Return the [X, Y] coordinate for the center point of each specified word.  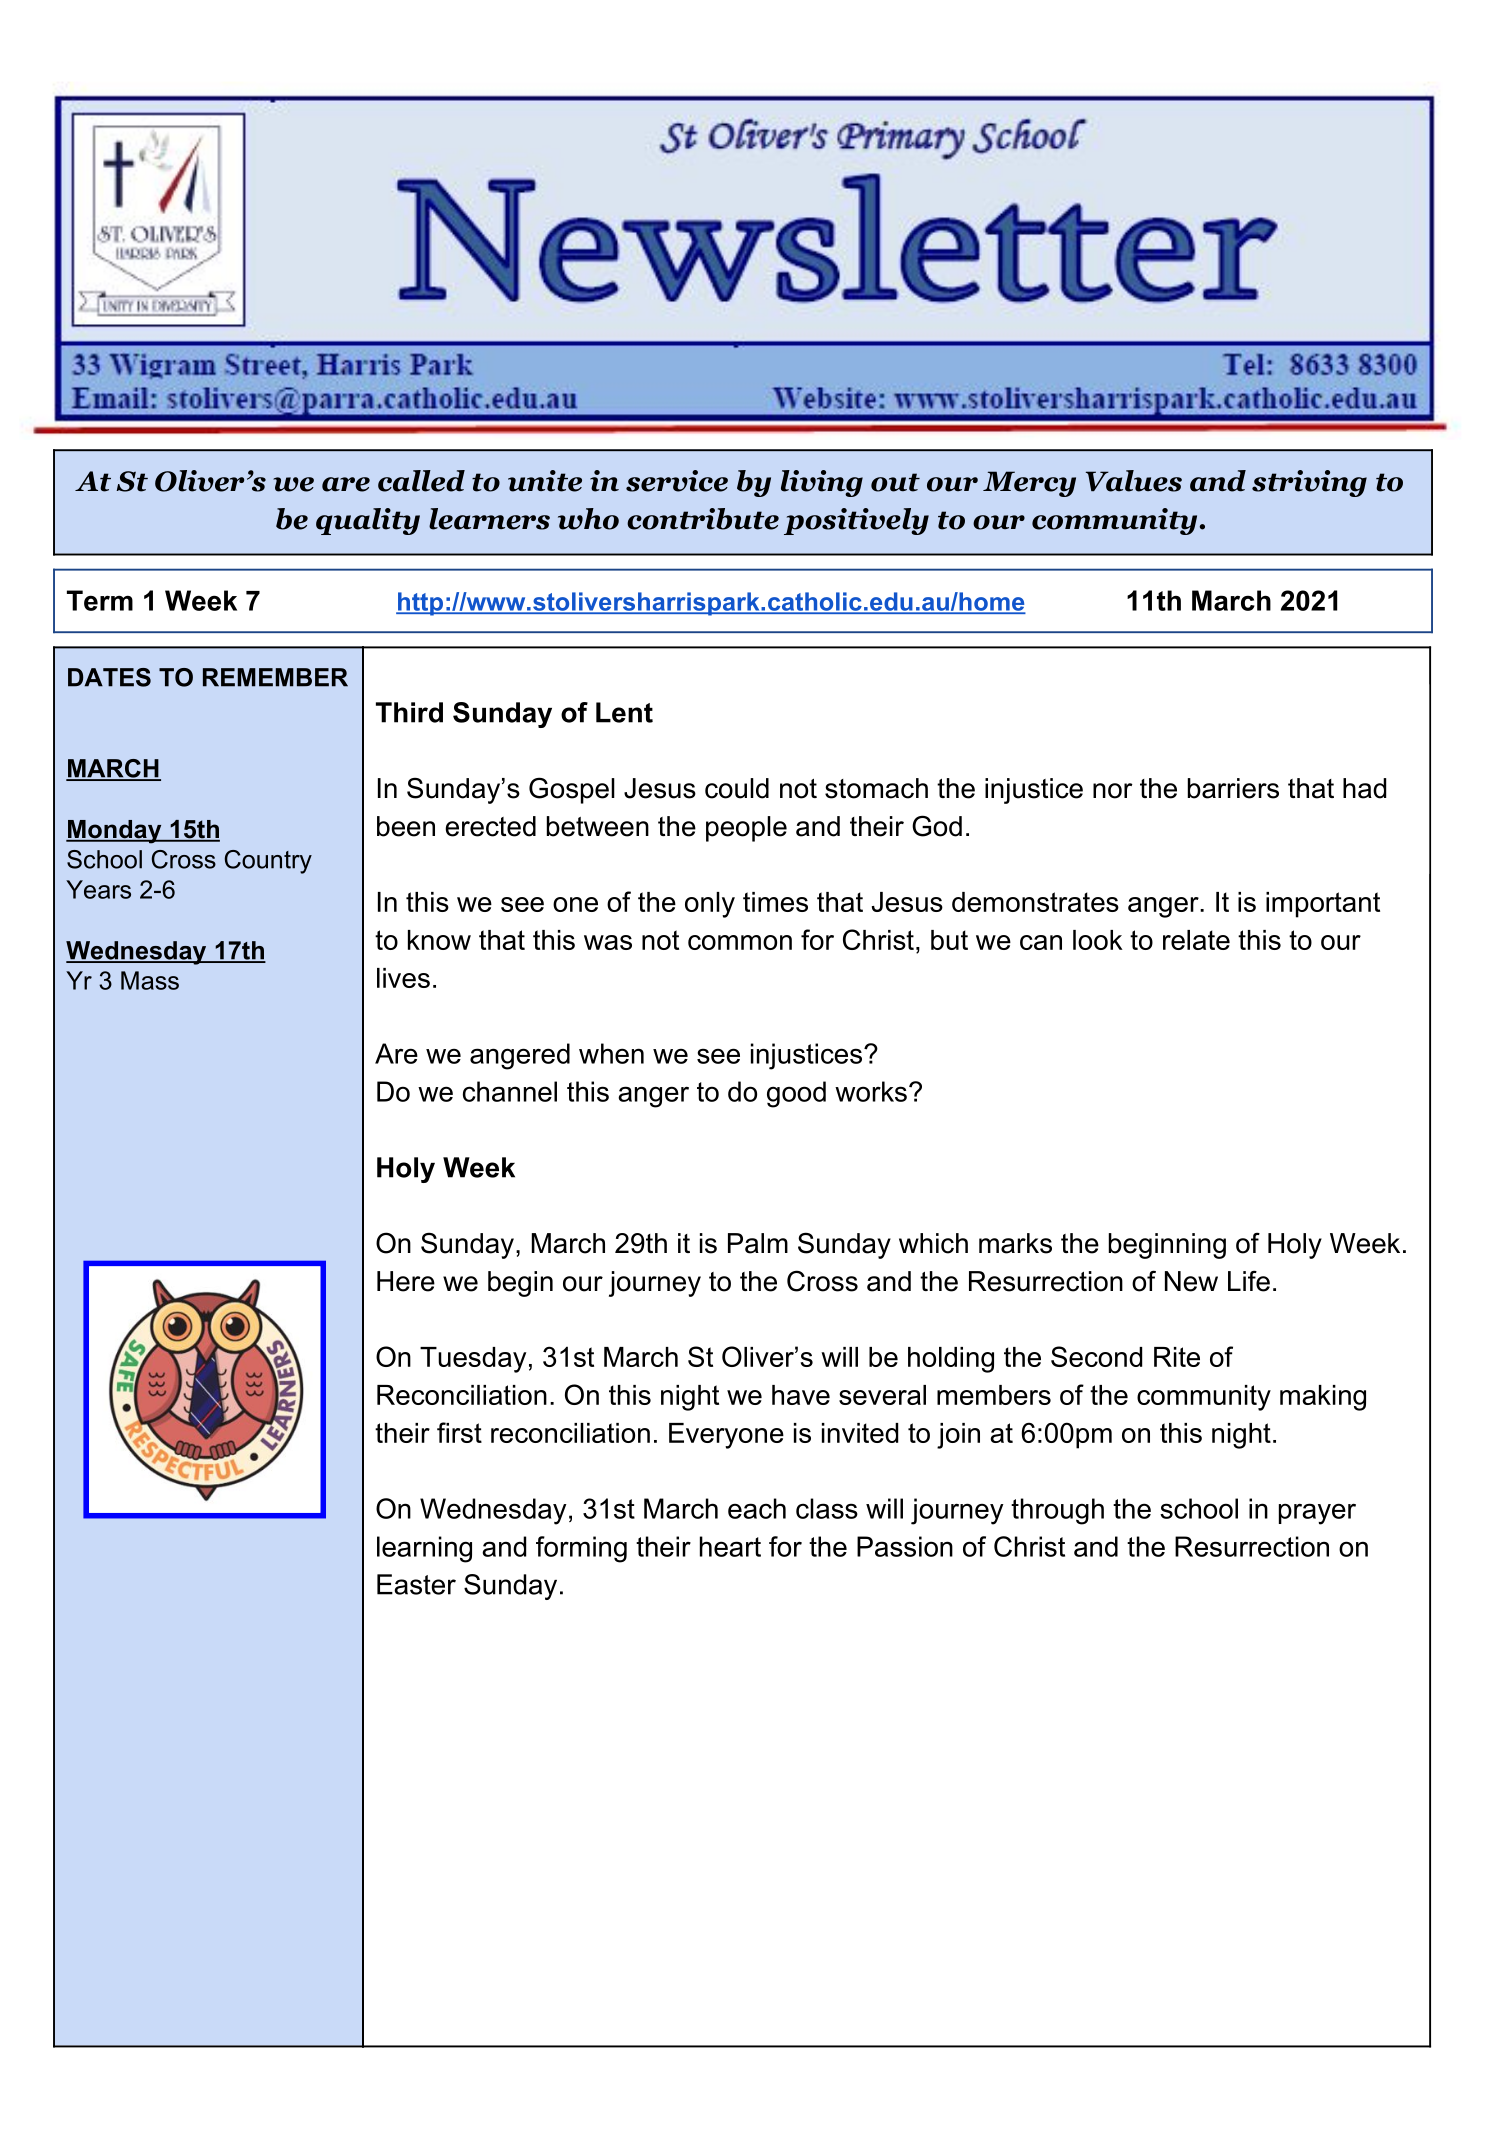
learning [424, 1549]
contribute [703, 519]
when [611, 1053]
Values [1134, 481]
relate [1196, 940]
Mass [150, 980]
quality [368, 521]
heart [730, 1546]
